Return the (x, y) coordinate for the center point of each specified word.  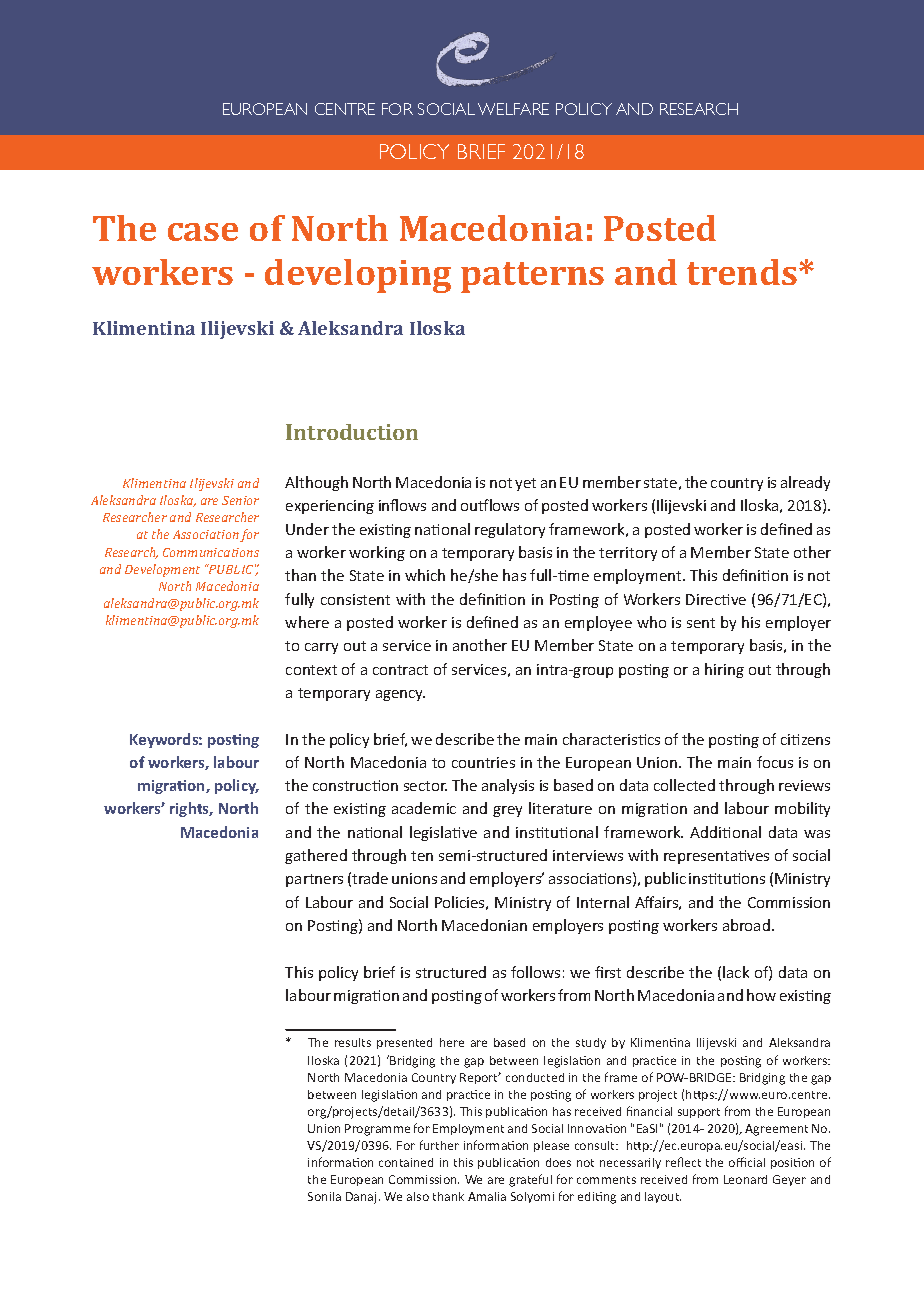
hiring (724, 670)
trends (743, 272)
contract (400, 670)
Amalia (487, 1196)
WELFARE (513, 109)
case (203, 232)
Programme (377, 1130)
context (311, 670)
